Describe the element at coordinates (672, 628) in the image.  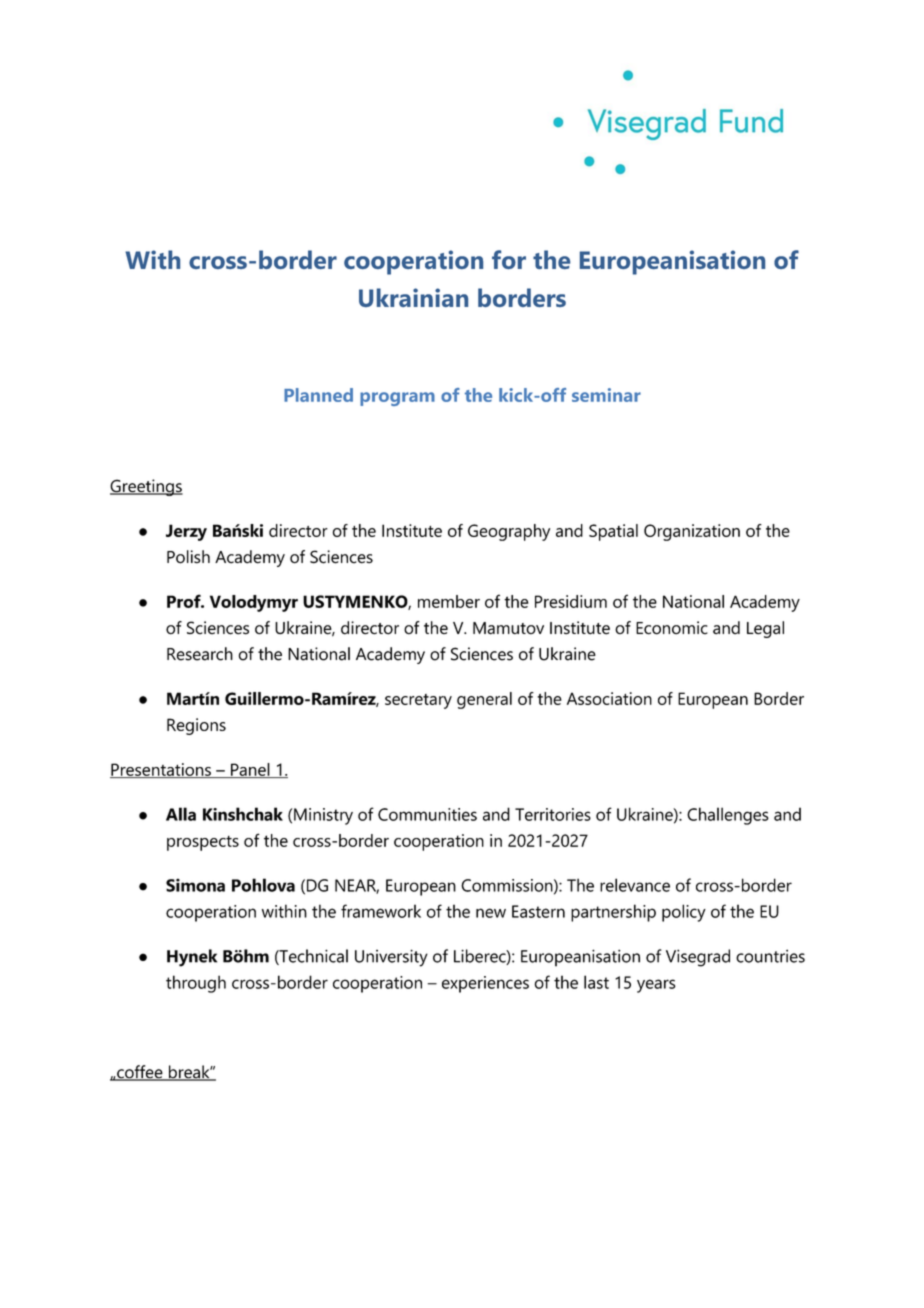
I see `Economic` at that location.
